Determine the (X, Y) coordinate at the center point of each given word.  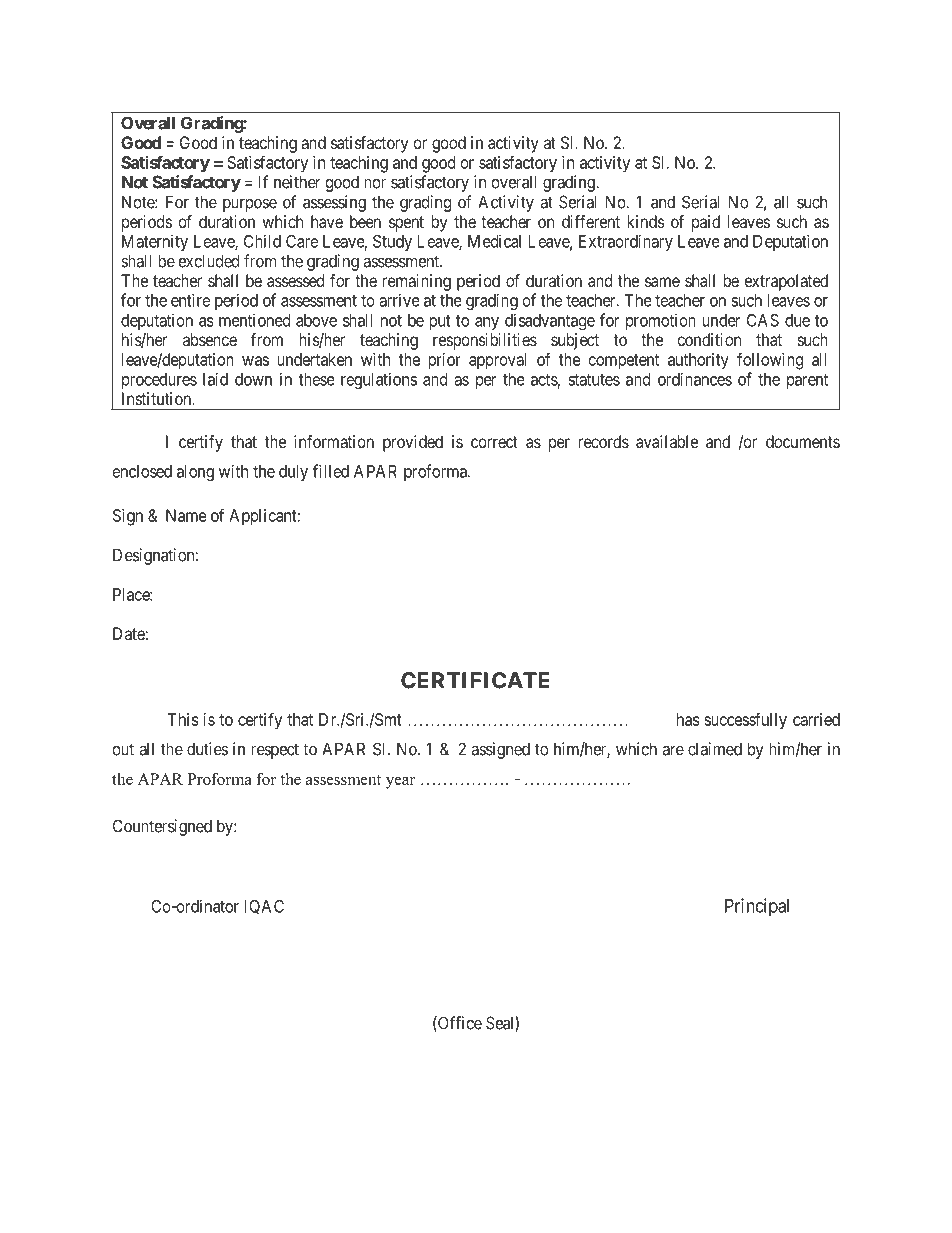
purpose (250, 205)
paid (706, 223)
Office (459, 1024)
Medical (494, 241)
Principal (757, 907)
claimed (715, 749)
